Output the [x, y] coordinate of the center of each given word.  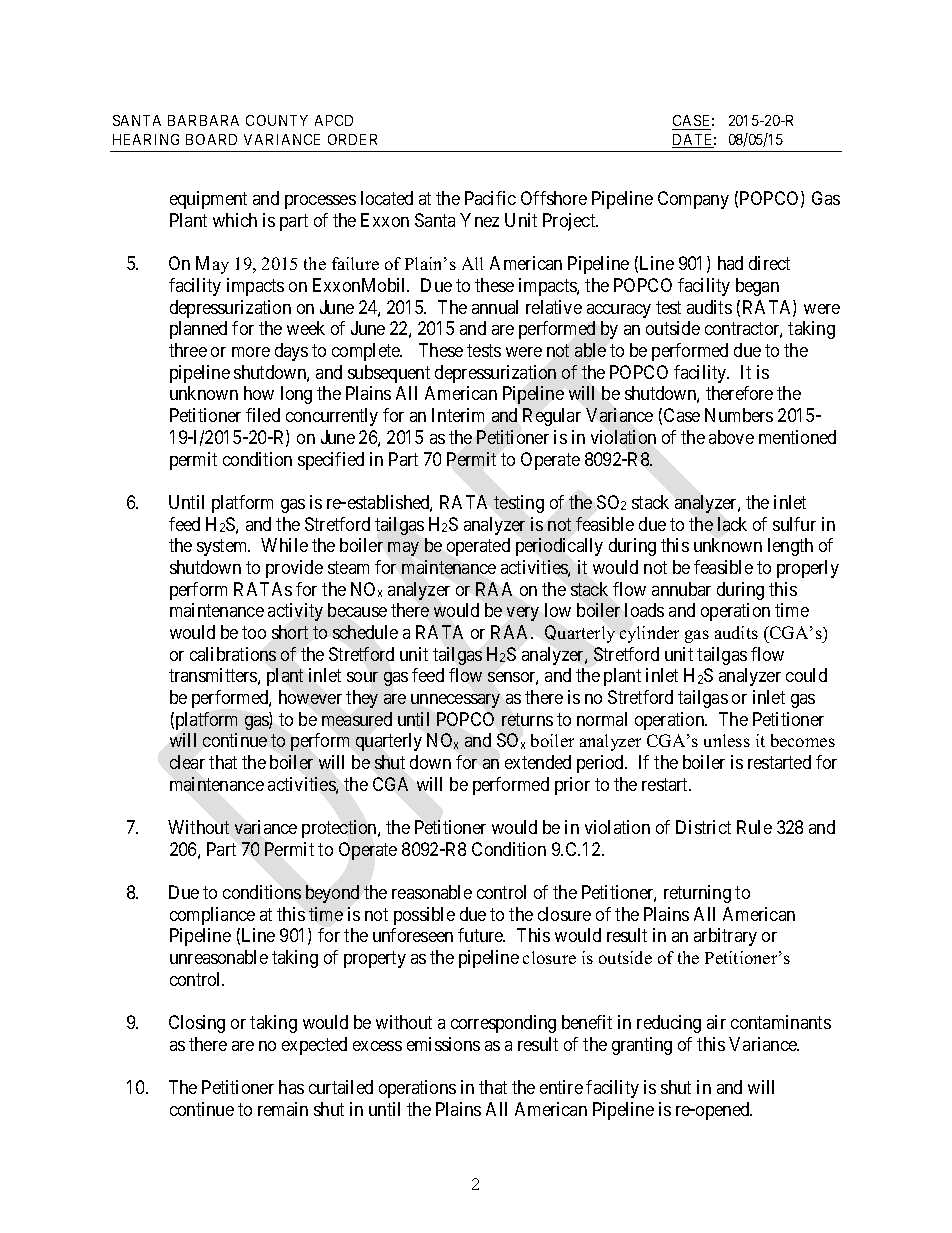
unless [727, 740]
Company [693, 200]
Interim [458, 415]
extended [538, 762]
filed [263, 415]
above [731, 437]
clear [187, 762]
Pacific [490, 198]
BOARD [211, 139]
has [291, 1087]
